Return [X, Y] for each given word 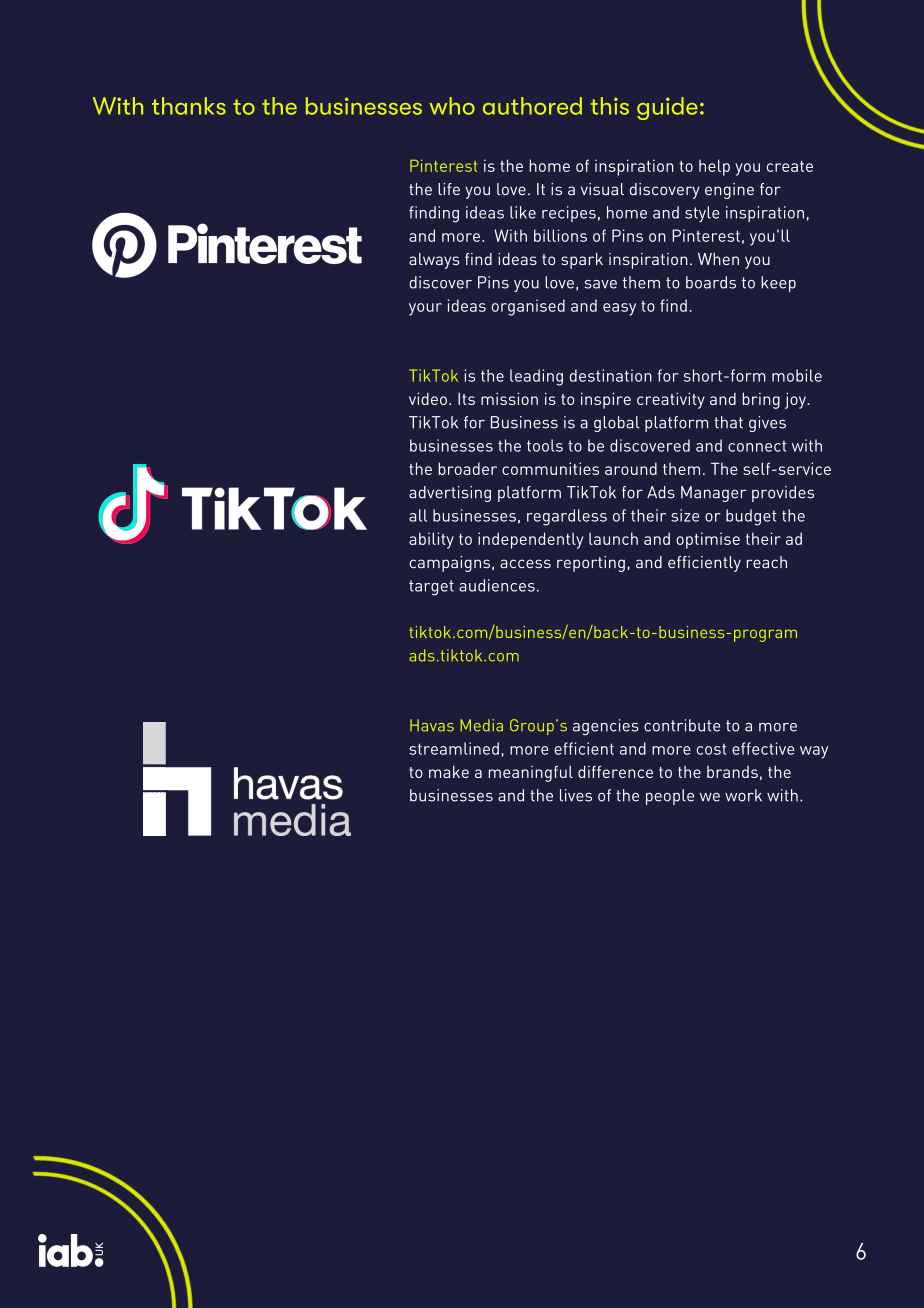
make [449, 772]
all [418, 515]
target [431, 588]
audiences [497, 585]
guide [667, 108]
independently [531, 540]
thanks [189, 106]
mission [509, 398]
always [434, 261]
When [718, 259]
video [428, 398]
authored [532, 106]
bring [761, 401]
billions [560, 235]
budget [751, 517]
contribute [682, 725]
